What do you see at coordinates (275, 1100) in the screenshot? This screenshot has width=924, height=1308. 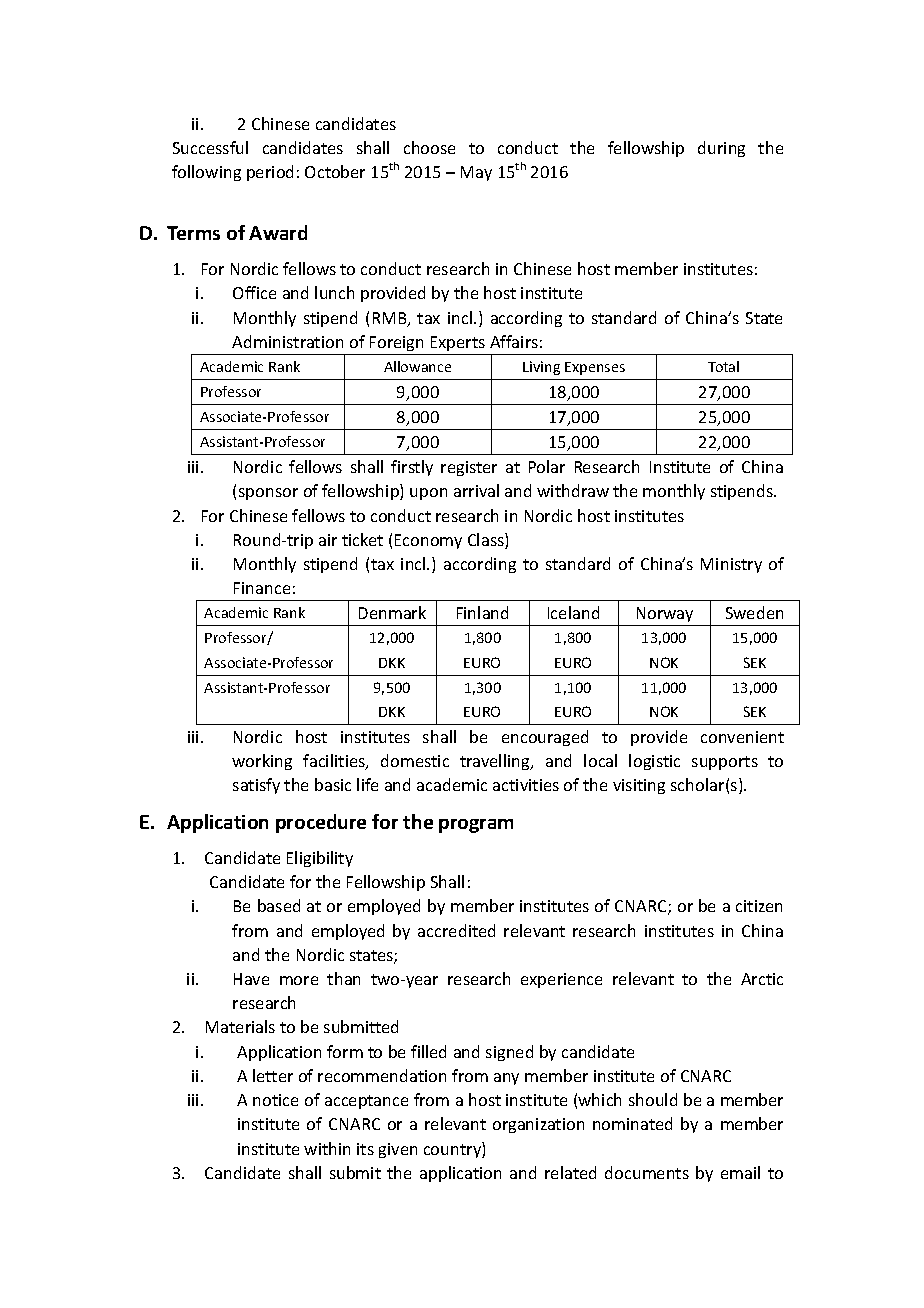 I see `notice` at bounding box center [275, 1100].
